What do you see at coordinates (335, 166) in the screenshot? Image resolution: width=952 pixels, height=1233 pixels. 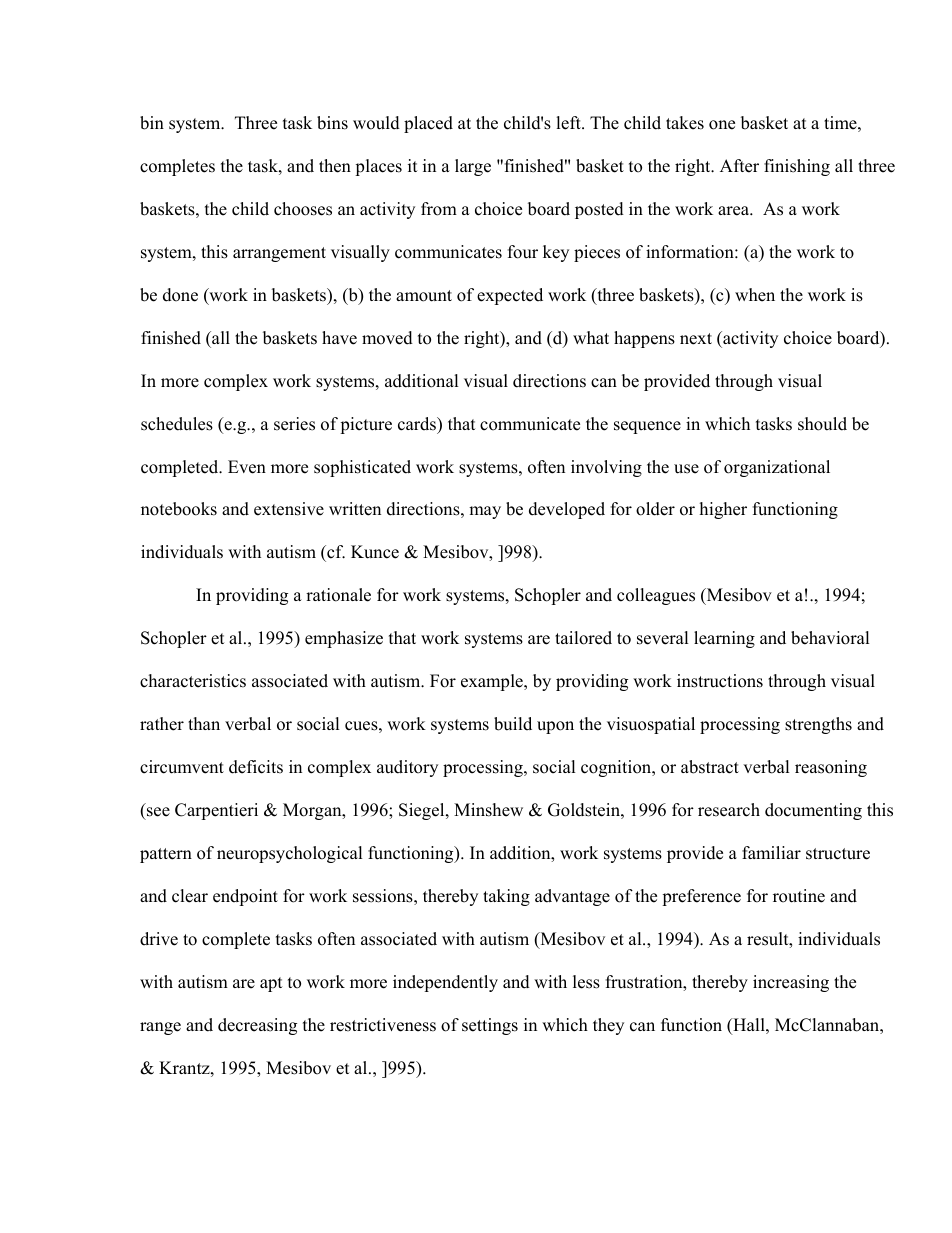 I see `then` at bounding box center [335, 166].
